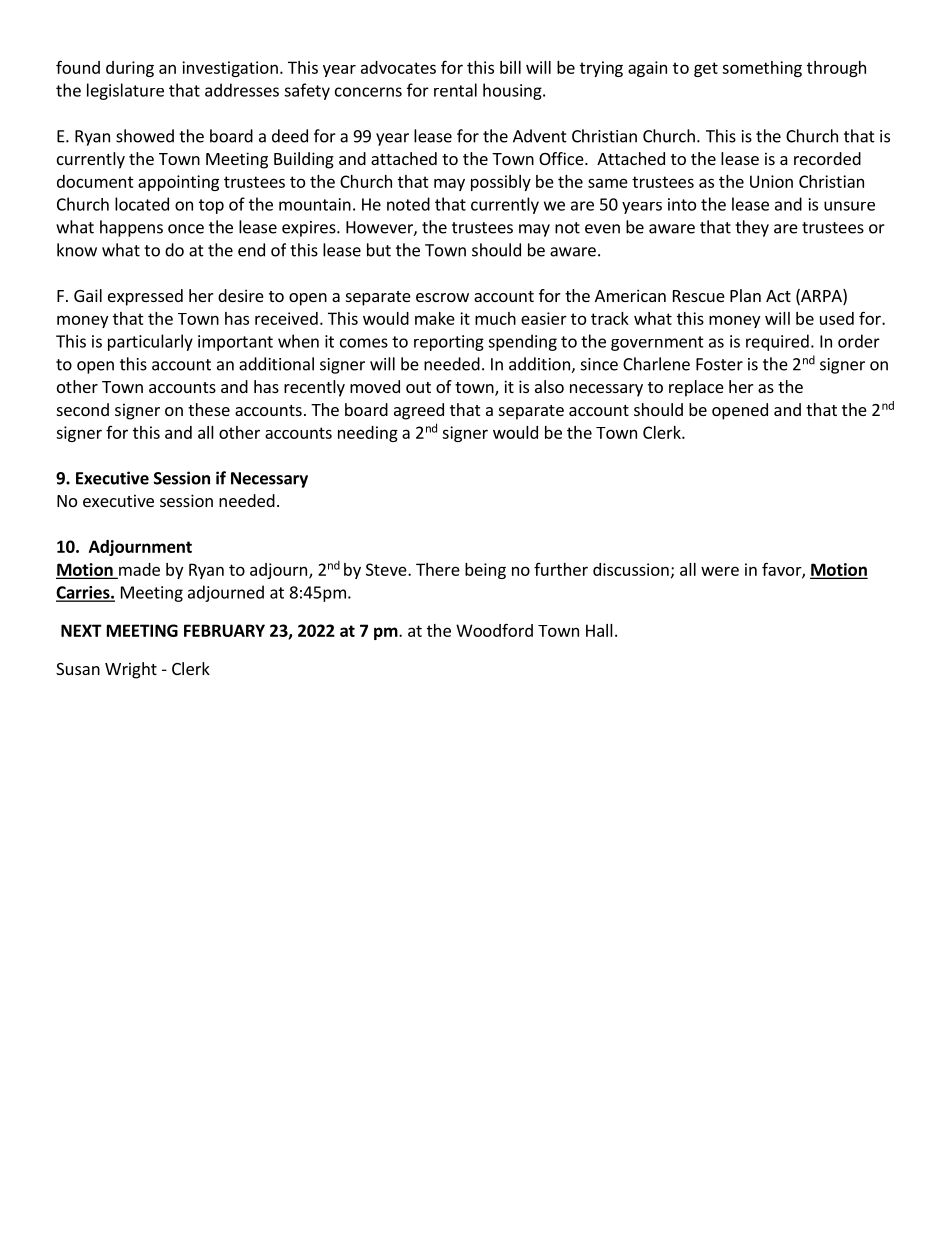 The height and width of the screenshot is (1233, 952). I want to click on Act, so click(778, 296).
